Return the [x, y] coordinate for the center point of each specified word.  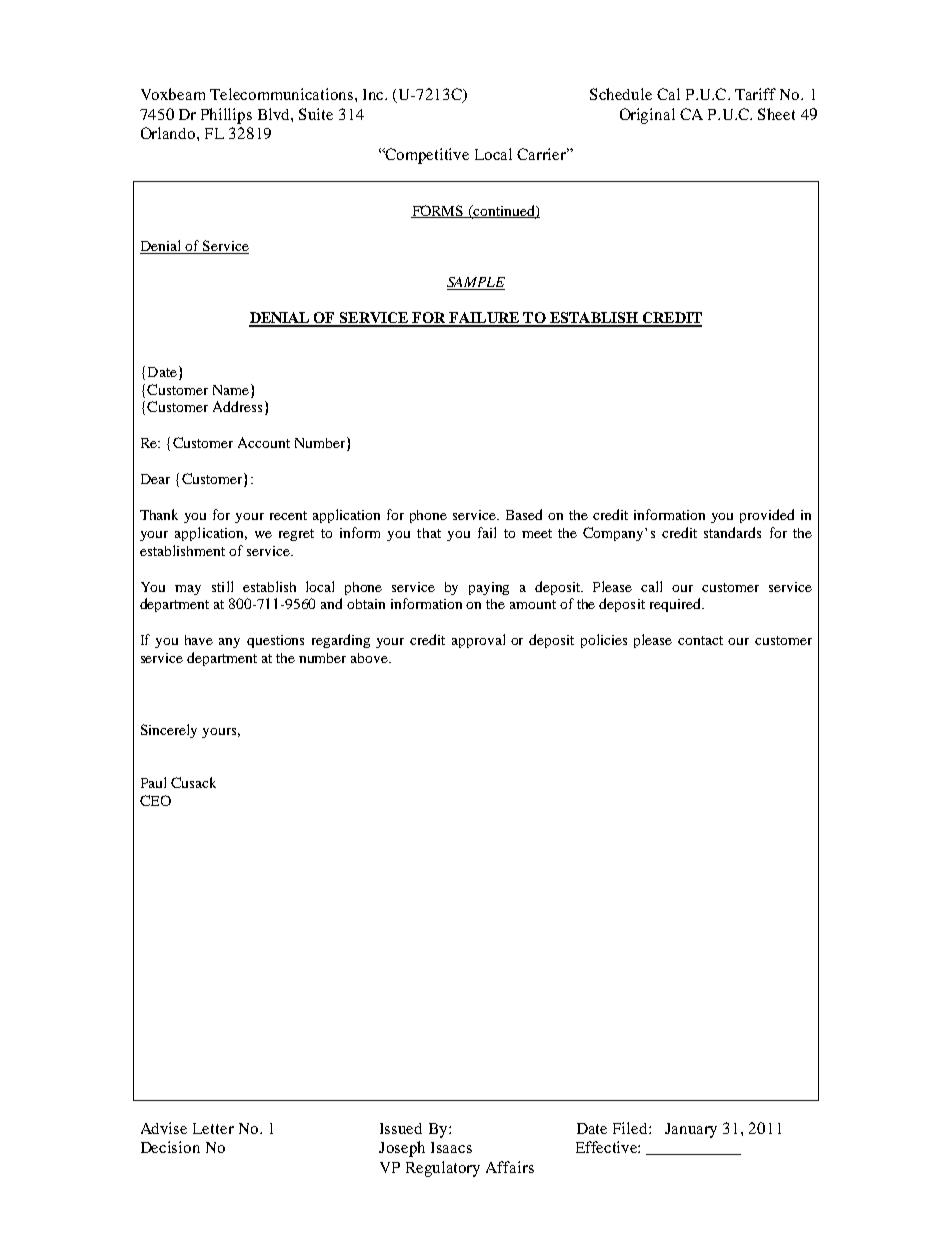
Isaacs [451, 1147]
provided [767, 516]
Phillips [226, 116]
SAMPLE [476, 283]
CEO [155, 800]
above [371, 658]
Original [647, 116]
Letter [213, 1128]
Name [231, 390]
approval [478, 641]
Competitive [426, 156]
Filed [631, 1128]
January [691, 1130]
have [199, 640]
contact [700, 640]
